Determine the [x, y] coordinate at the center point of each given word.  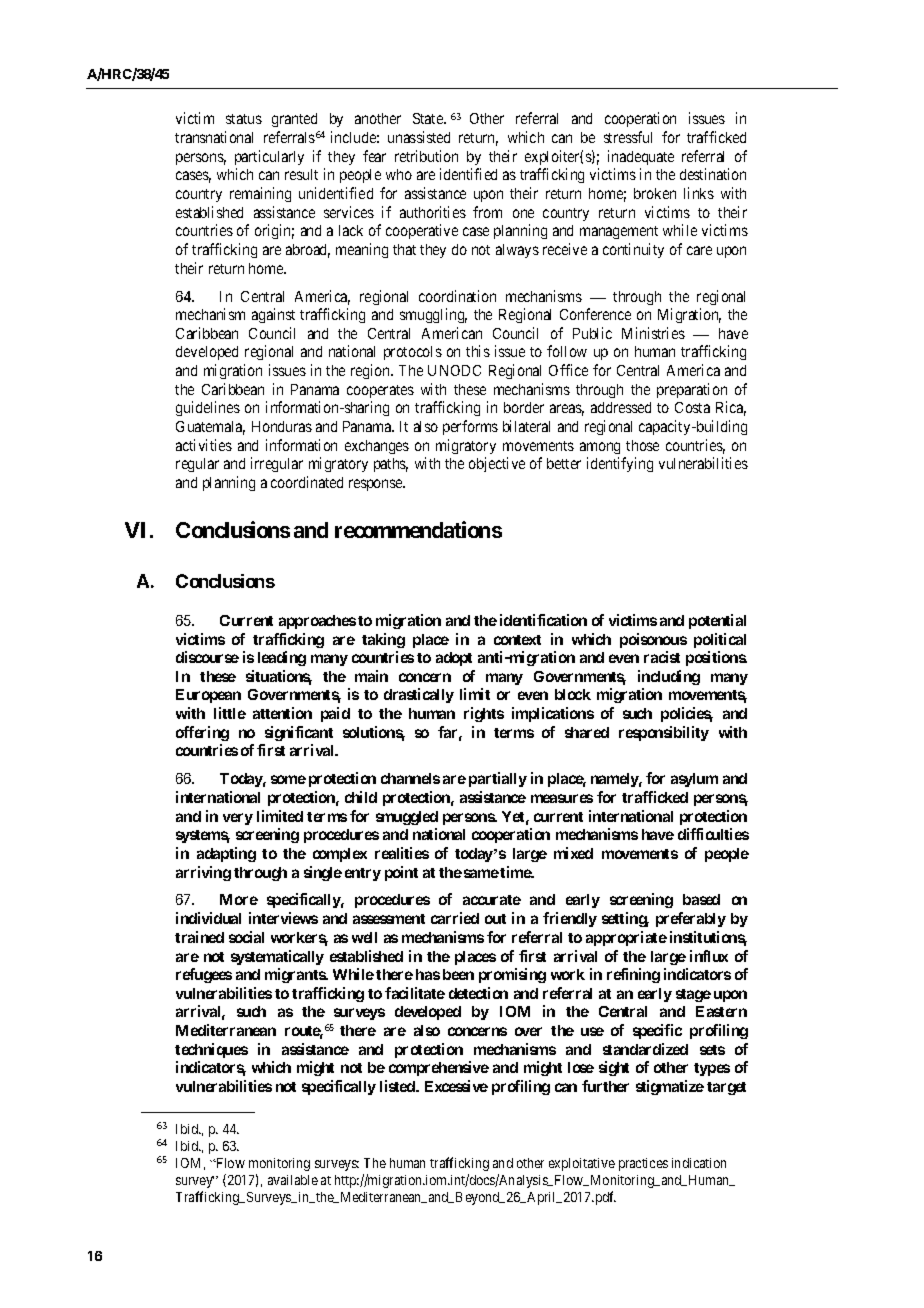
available [293, 1180]
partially [498, 779]
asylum [694, 780]
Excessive [456, 1086]
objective [497, 464]
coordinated [307, 482]
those [642, 445]
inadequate [641, 157]
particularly [269, 157]
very [238, 819]
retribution [426, 156]
